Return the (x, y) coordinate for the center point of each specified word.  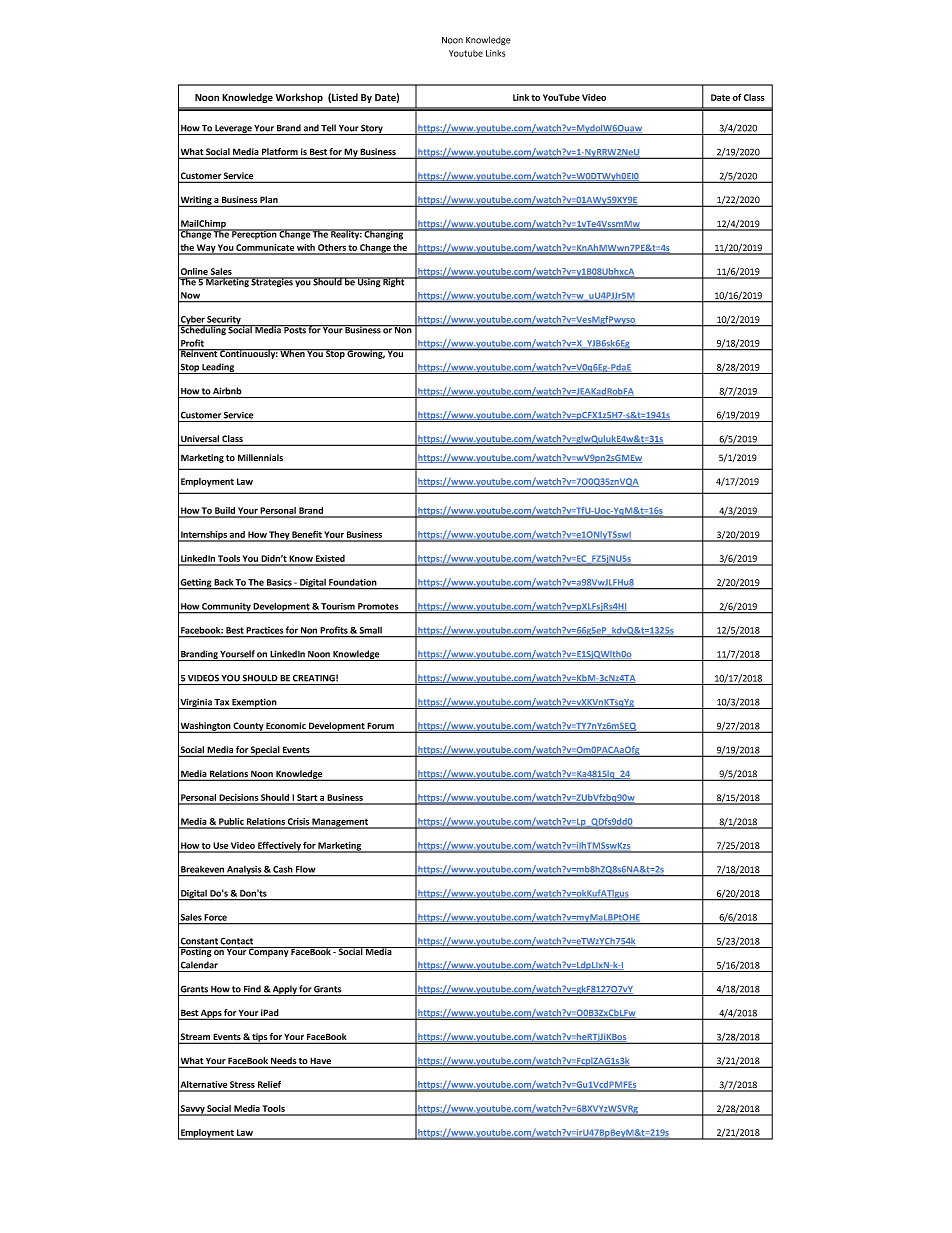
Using (369, 282)
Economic (286, 727)
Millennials (260, 457)
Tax (221, 702)
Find (252, 989)
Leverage (233, 130)
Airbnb (227, 391)
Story (372, 129)
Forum (381, 727)
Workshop (299, 98)
